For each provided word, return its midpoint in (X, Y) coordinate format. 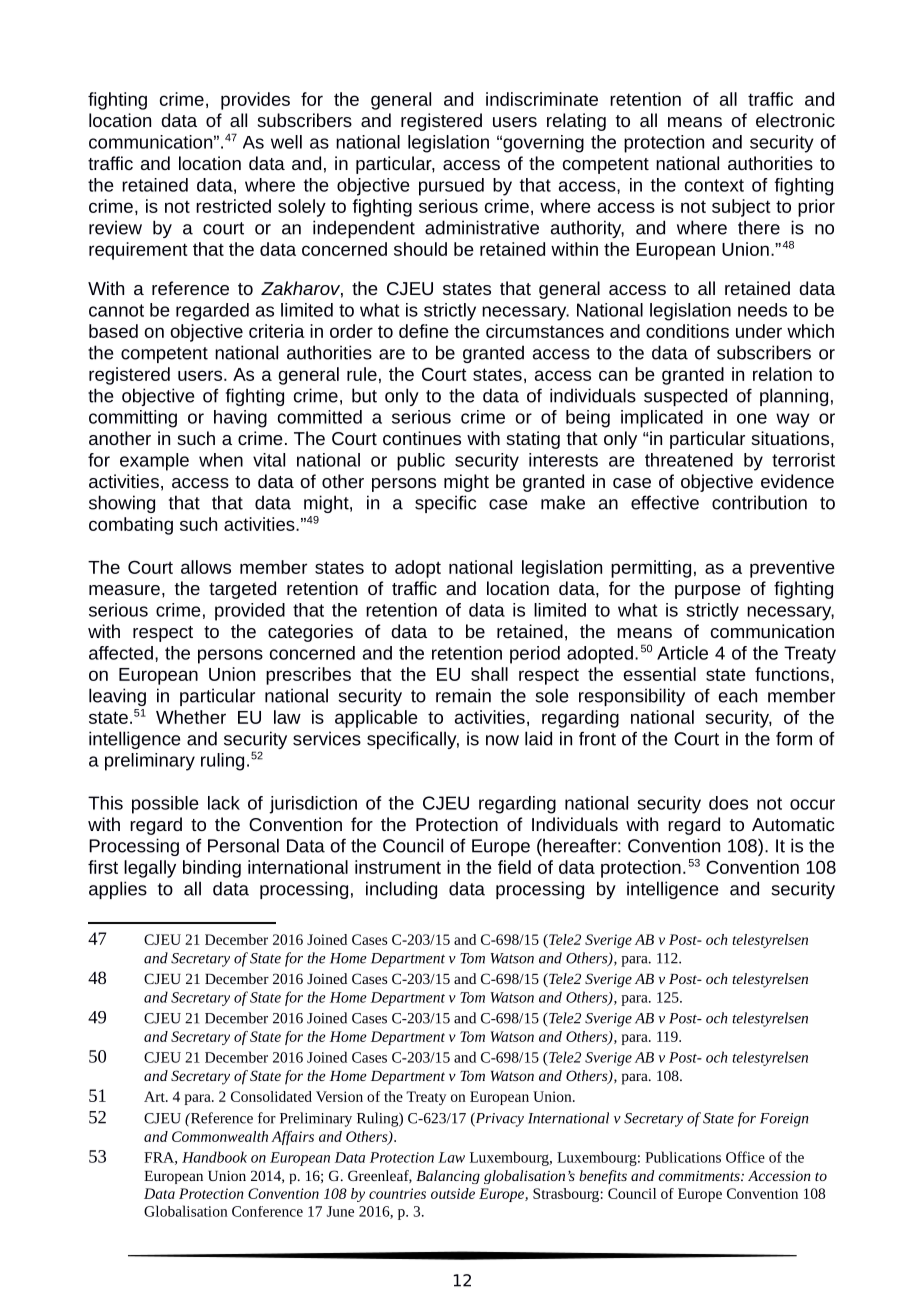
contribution (759, 502)
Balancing (448, 1177)
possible (165, 805)
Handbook (214, 1157)
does (728, 803)
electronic (795, 120)
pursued (451, 187)
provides (255, 101)
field (514, 867)
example (154, 462)
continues (422, 438)
